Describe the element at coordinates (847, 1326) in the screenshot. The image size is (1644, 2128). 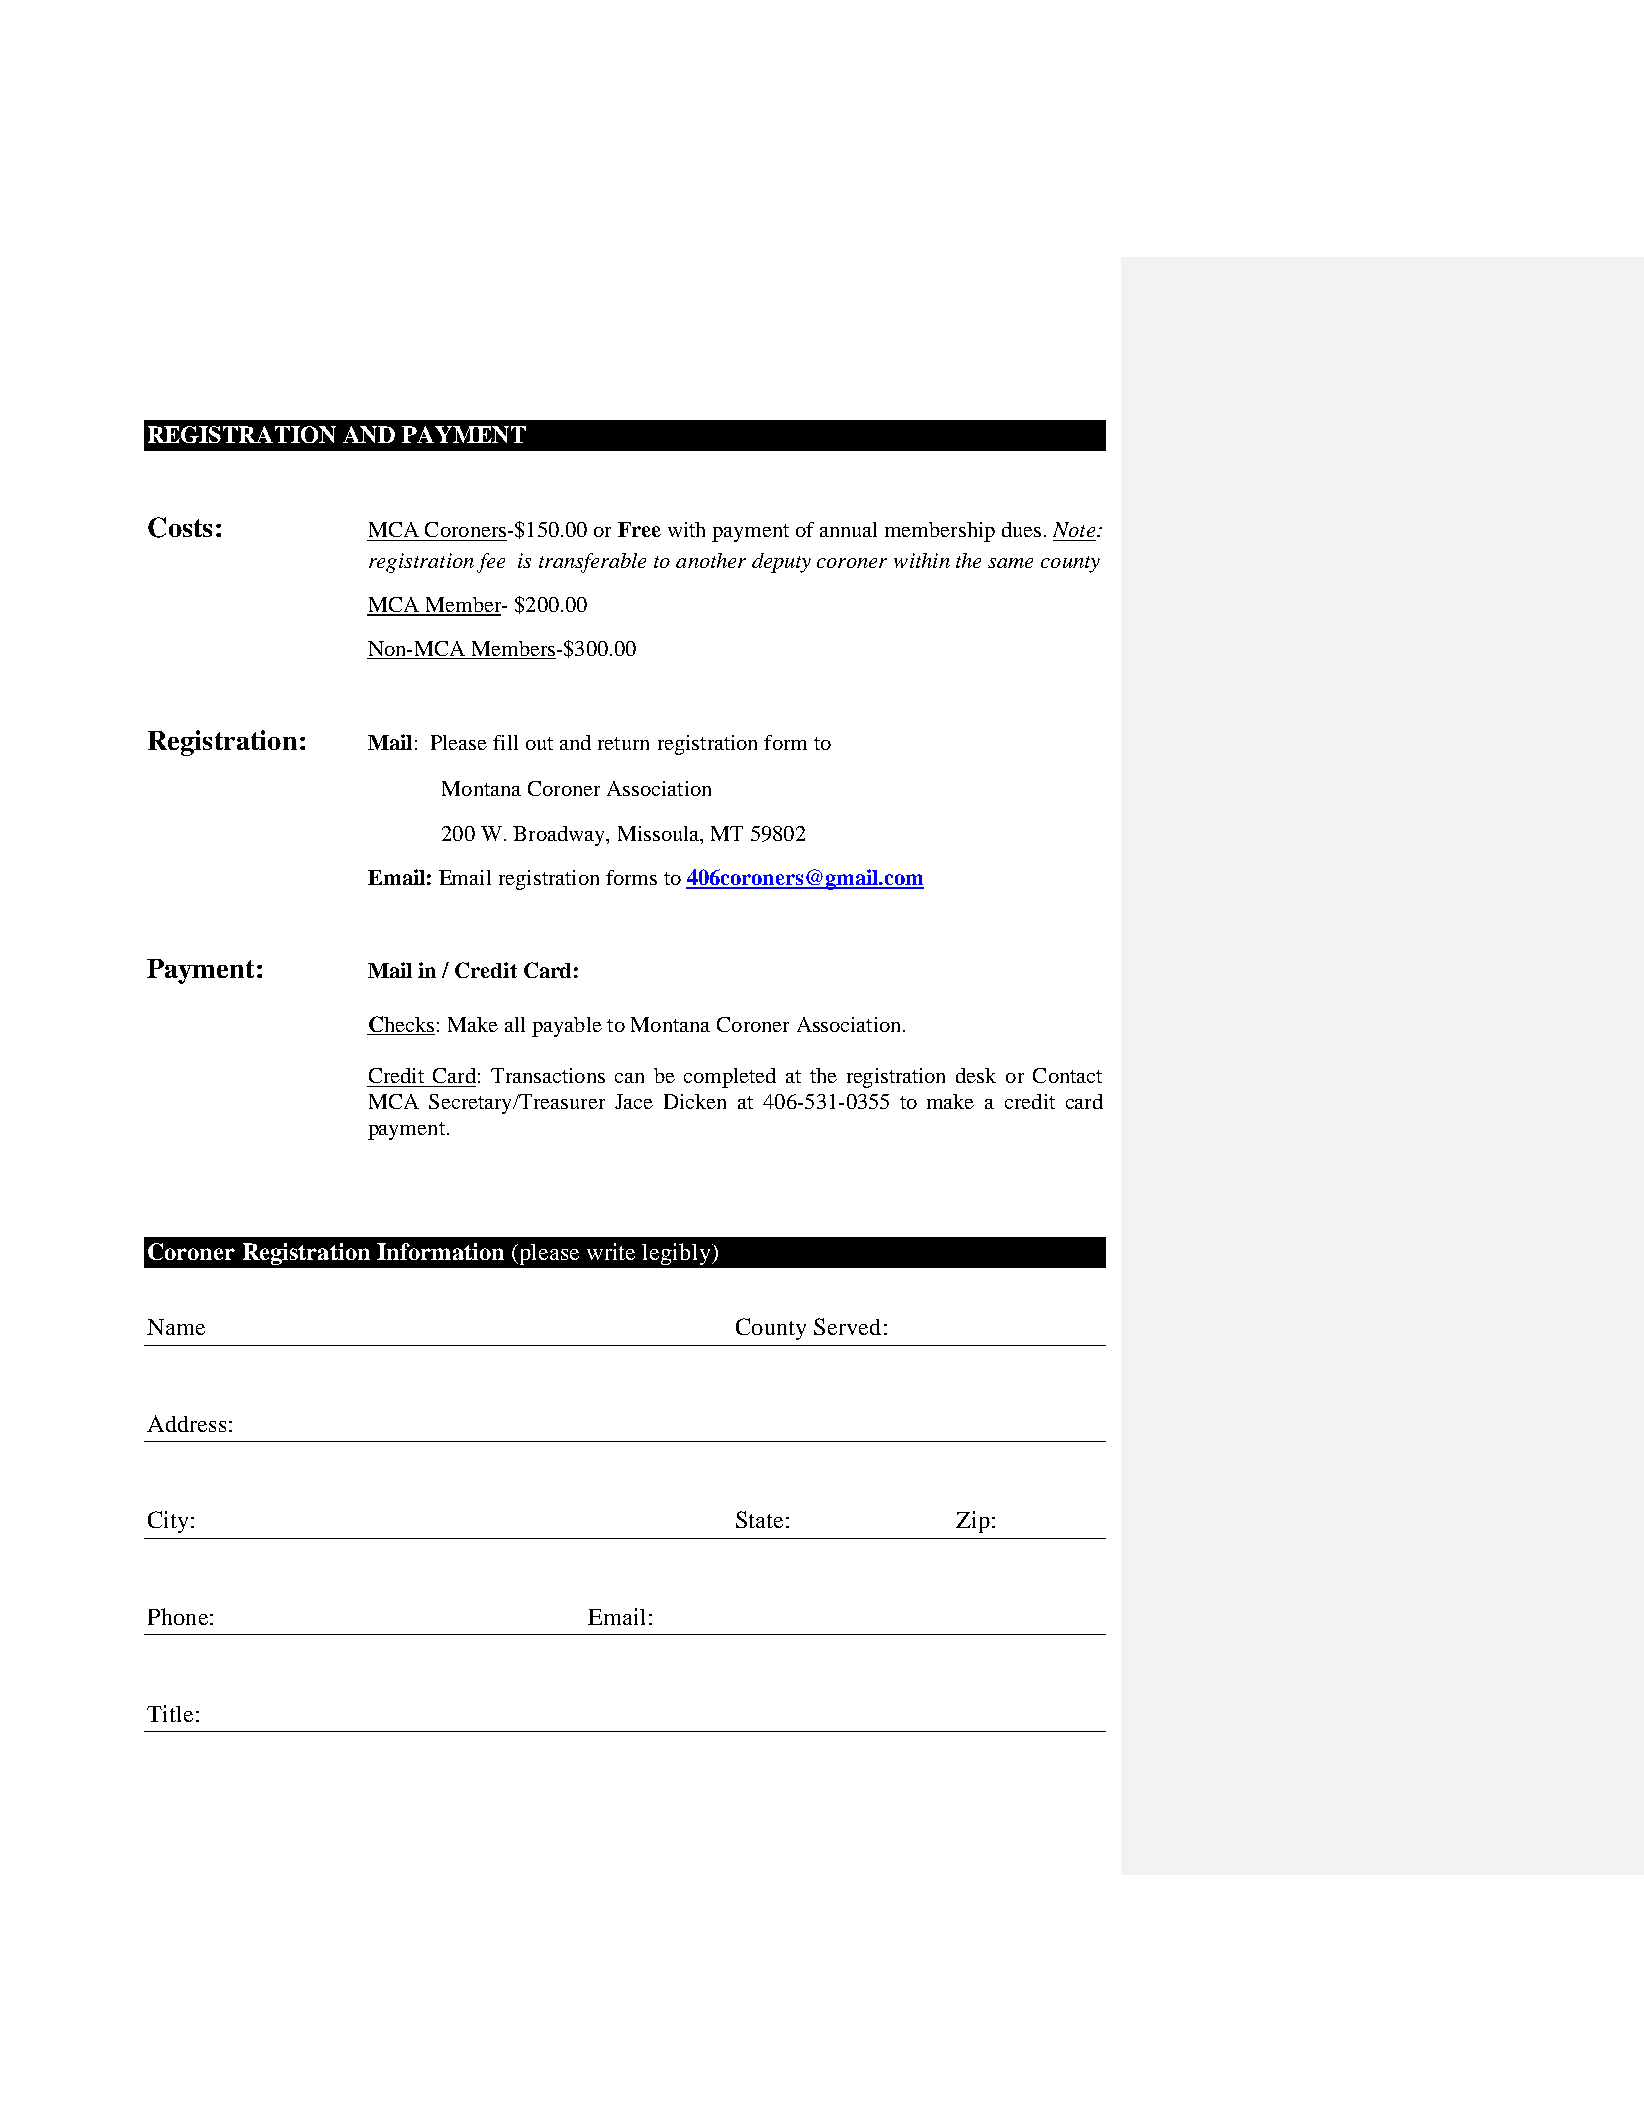
I see `Served` at that location.
